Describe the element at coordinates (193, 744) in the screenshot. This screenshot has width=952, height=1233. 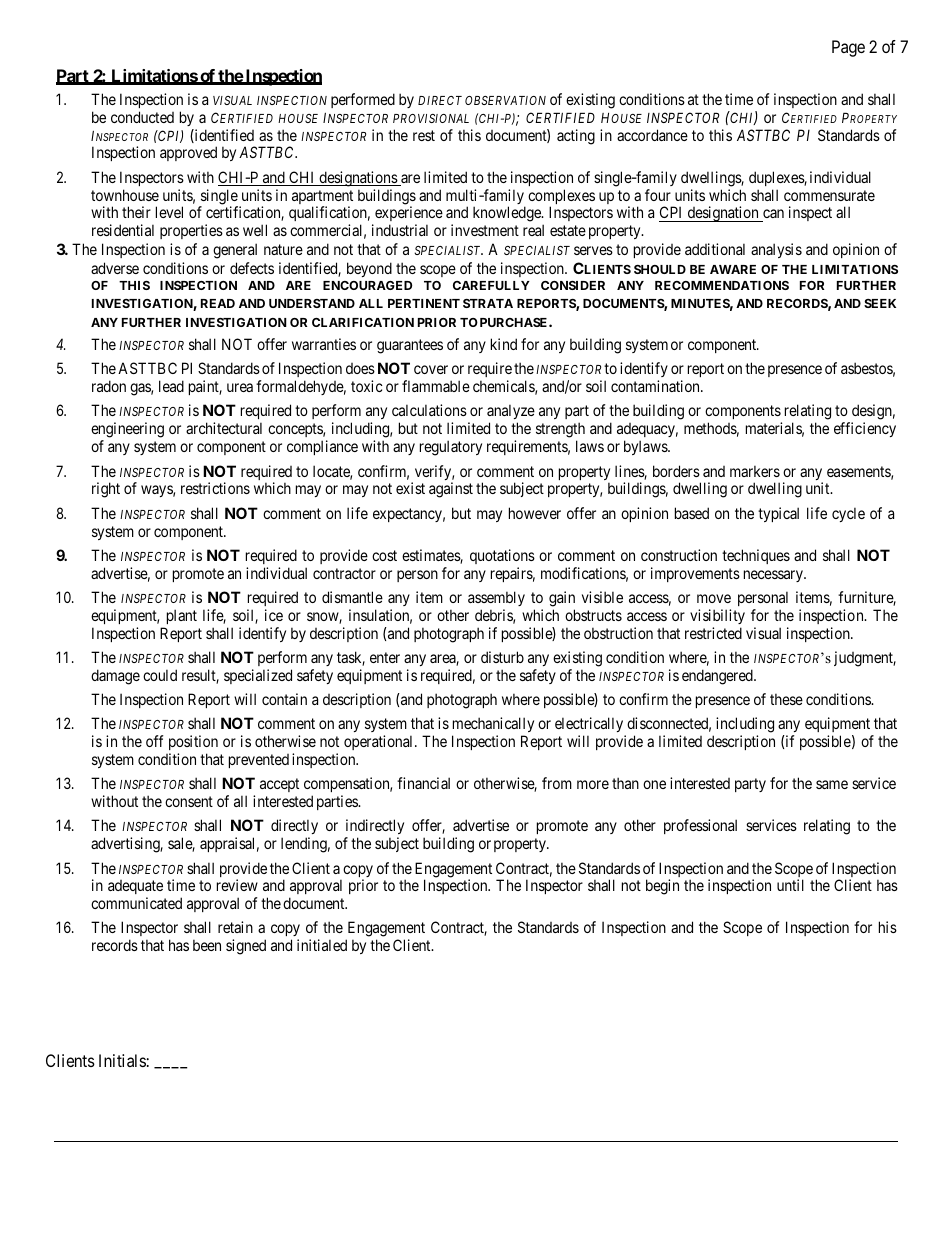
I see `position` at that location.
